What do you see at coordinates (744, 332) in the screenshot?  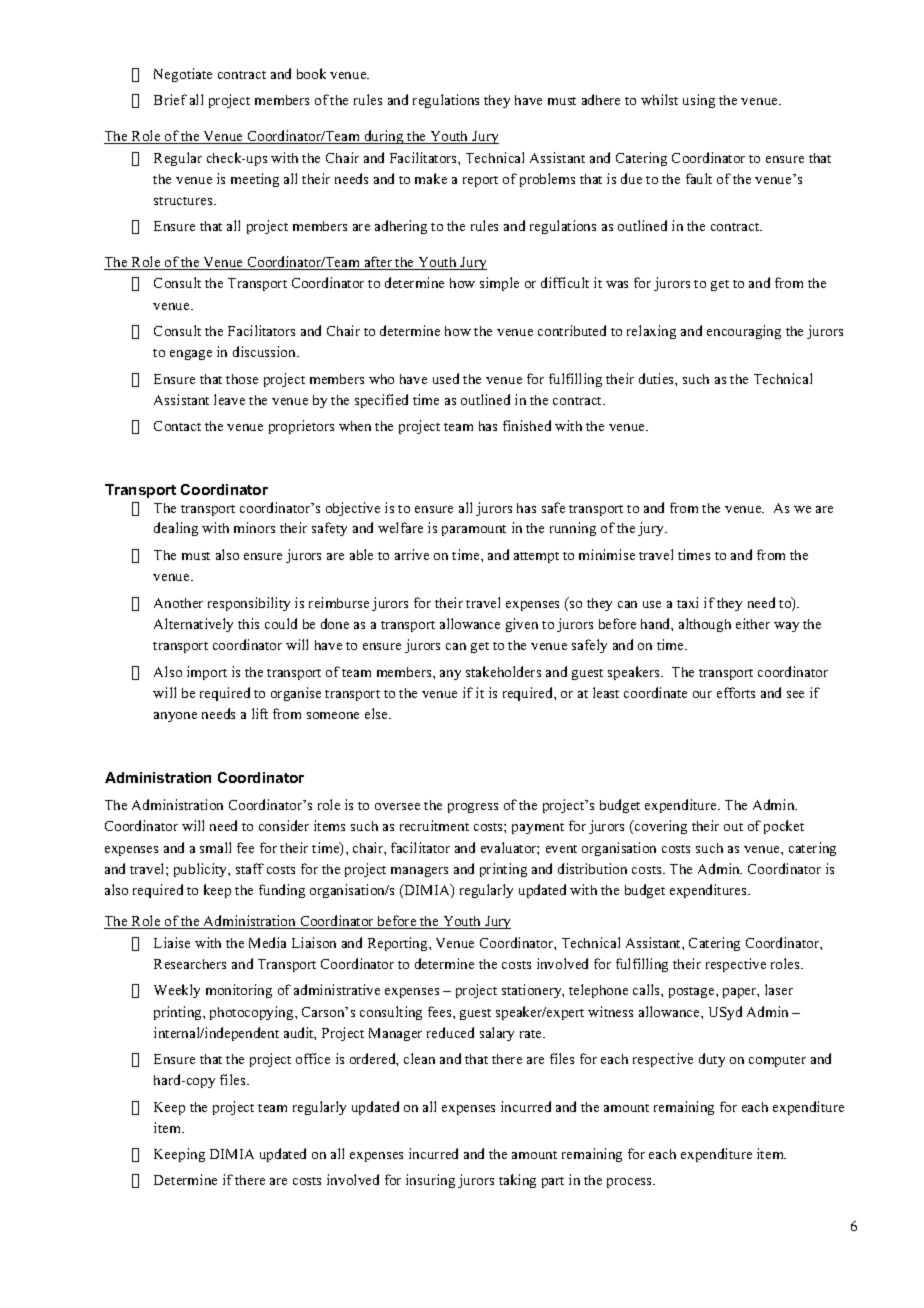 I see `encouraging` at bounding box center [744, 332].
